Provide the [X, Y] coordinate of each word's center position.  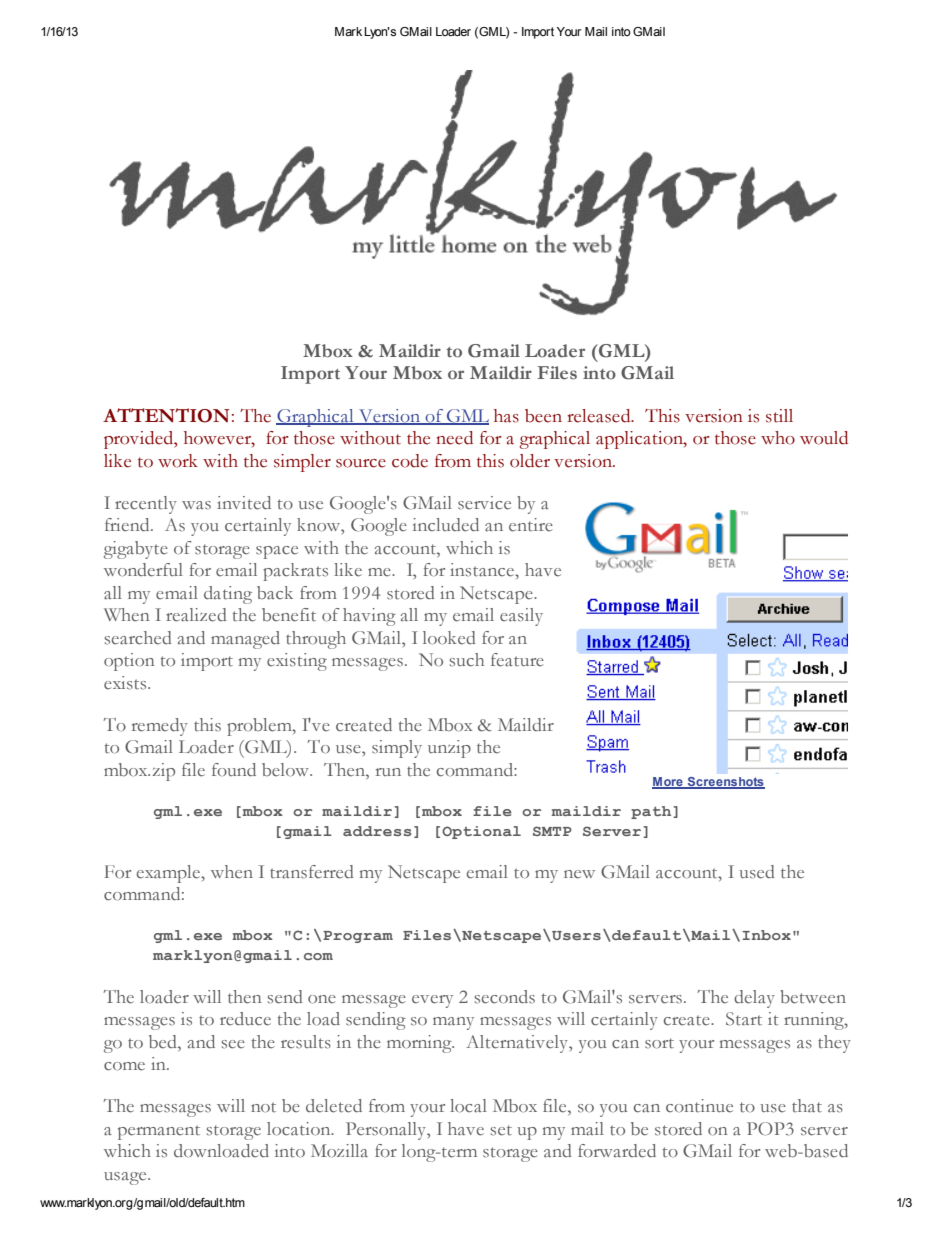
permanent [159, 1132]
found [234, 770]
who [778, 438]
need [454, 438]
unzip [449, 749]
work [178, 461]
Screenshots [725, 782]
